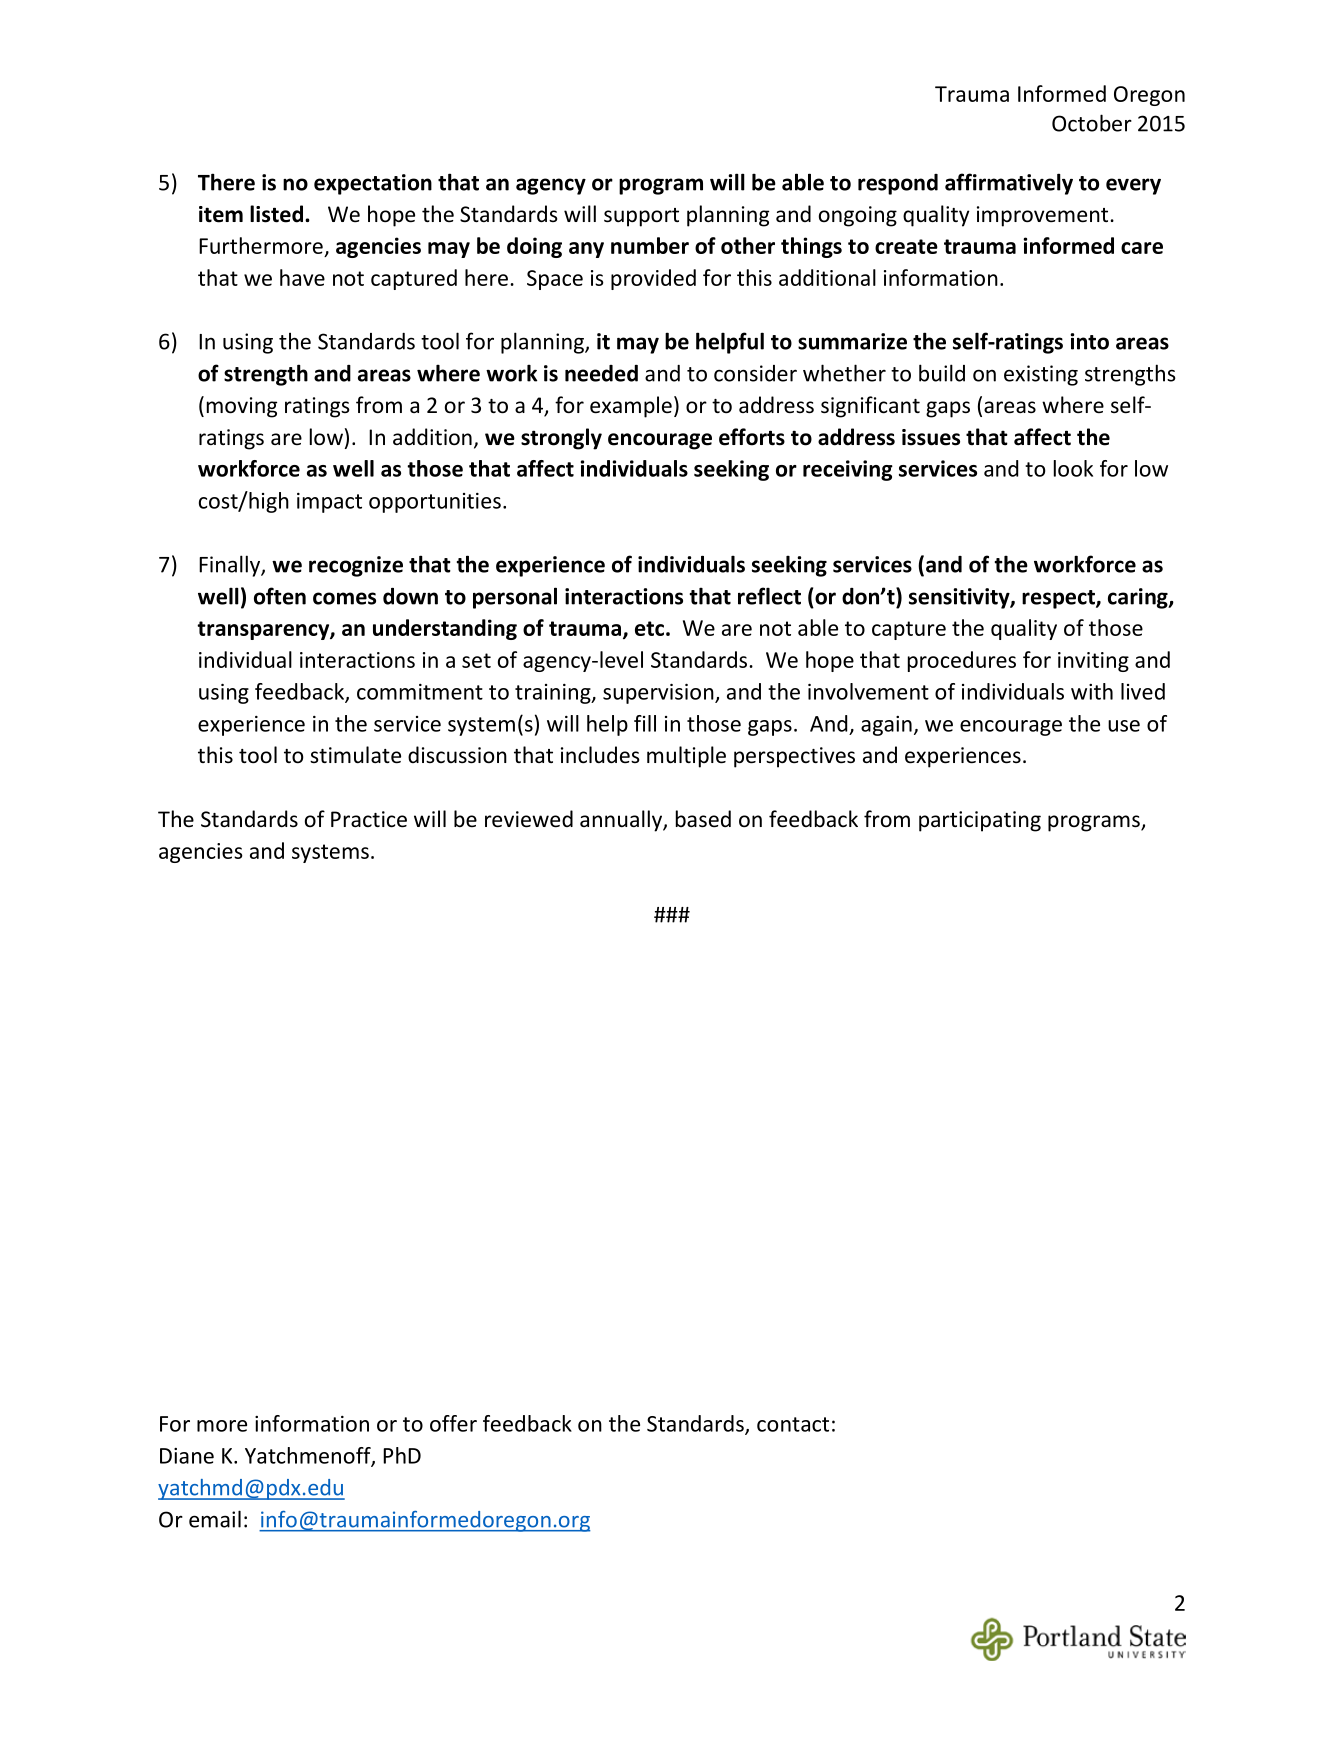 This screenshot has height=1740, width=1344. I want to click on contact, so click(793, 1424).
